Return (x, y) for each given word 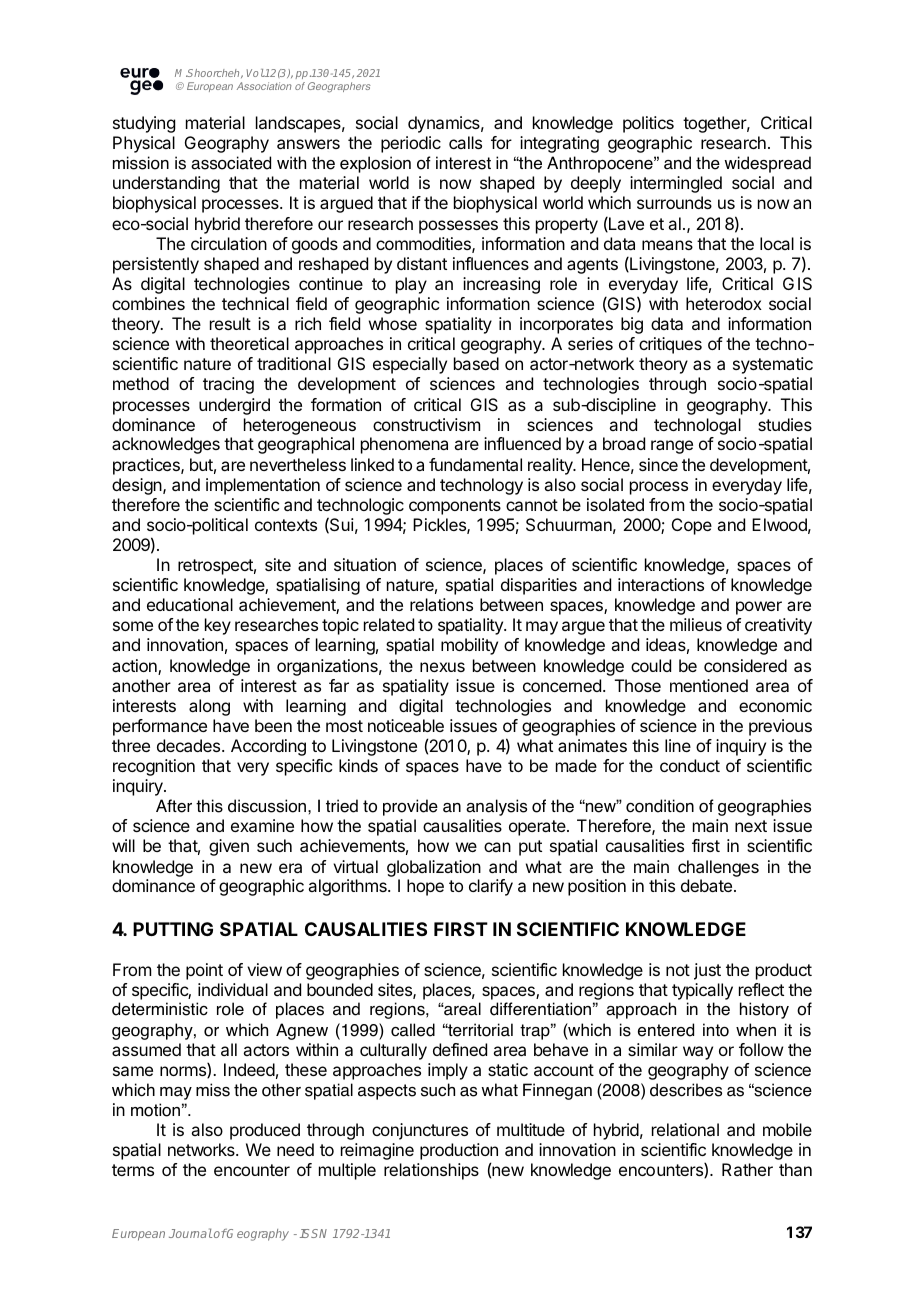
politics (648, 124)
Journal (190, 1233)
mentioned (709, 685)
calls (465, 142)
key (218, 626)
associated (231, 163)
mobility (469, 646)
